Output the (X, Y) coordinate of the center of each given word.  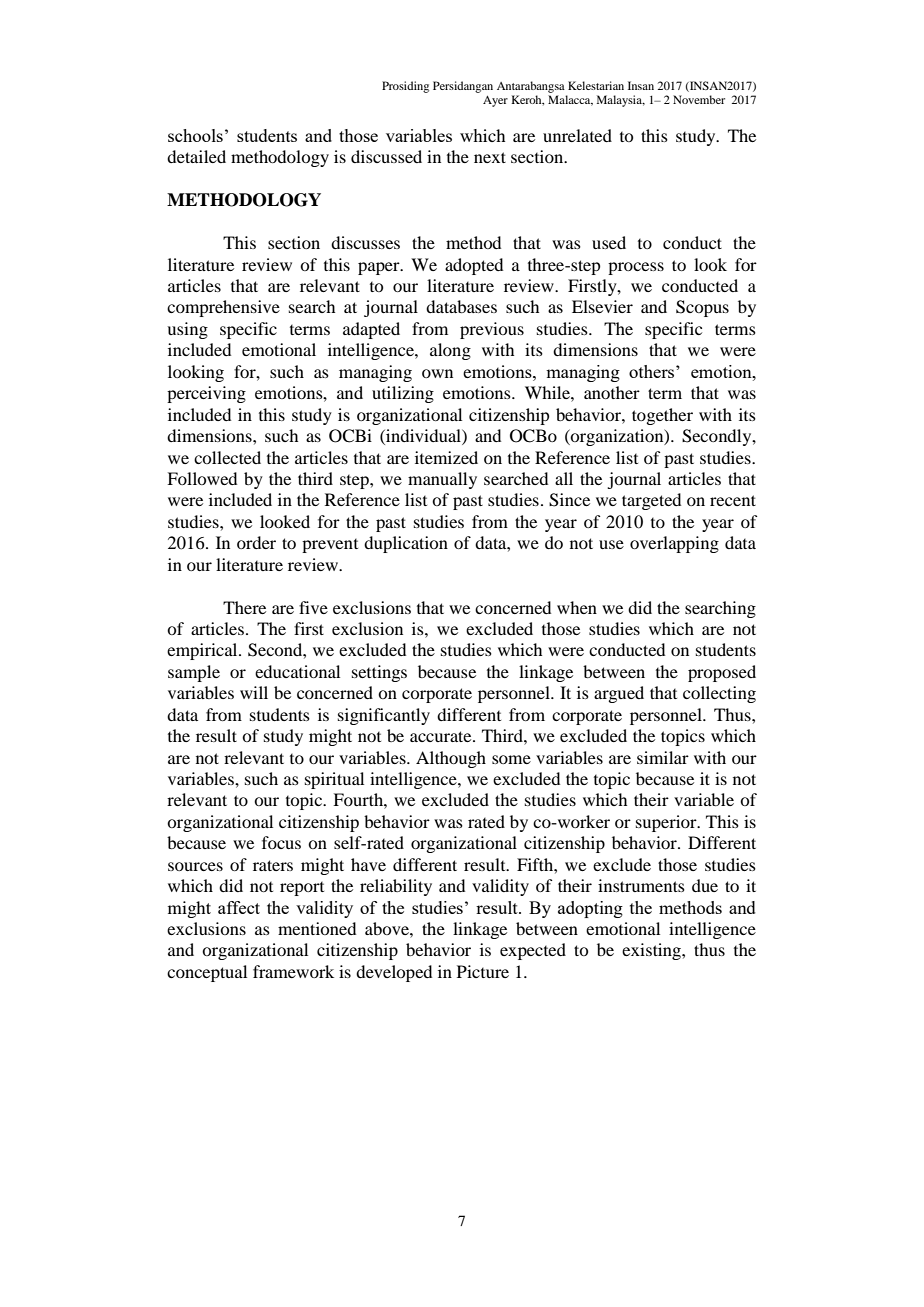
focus (281, 842)
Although (451, 759)
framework (293, 971)
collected (227, 457)
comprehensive (223, 308)
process (636, 268)
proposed (722, 673)
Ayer (495, 101)
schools (195, 135)
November (699, 99)
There (244, 607)
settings (379, 673)
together (662, 416)
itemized (446, 457)
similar (663, 757)
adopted (474, 266)
